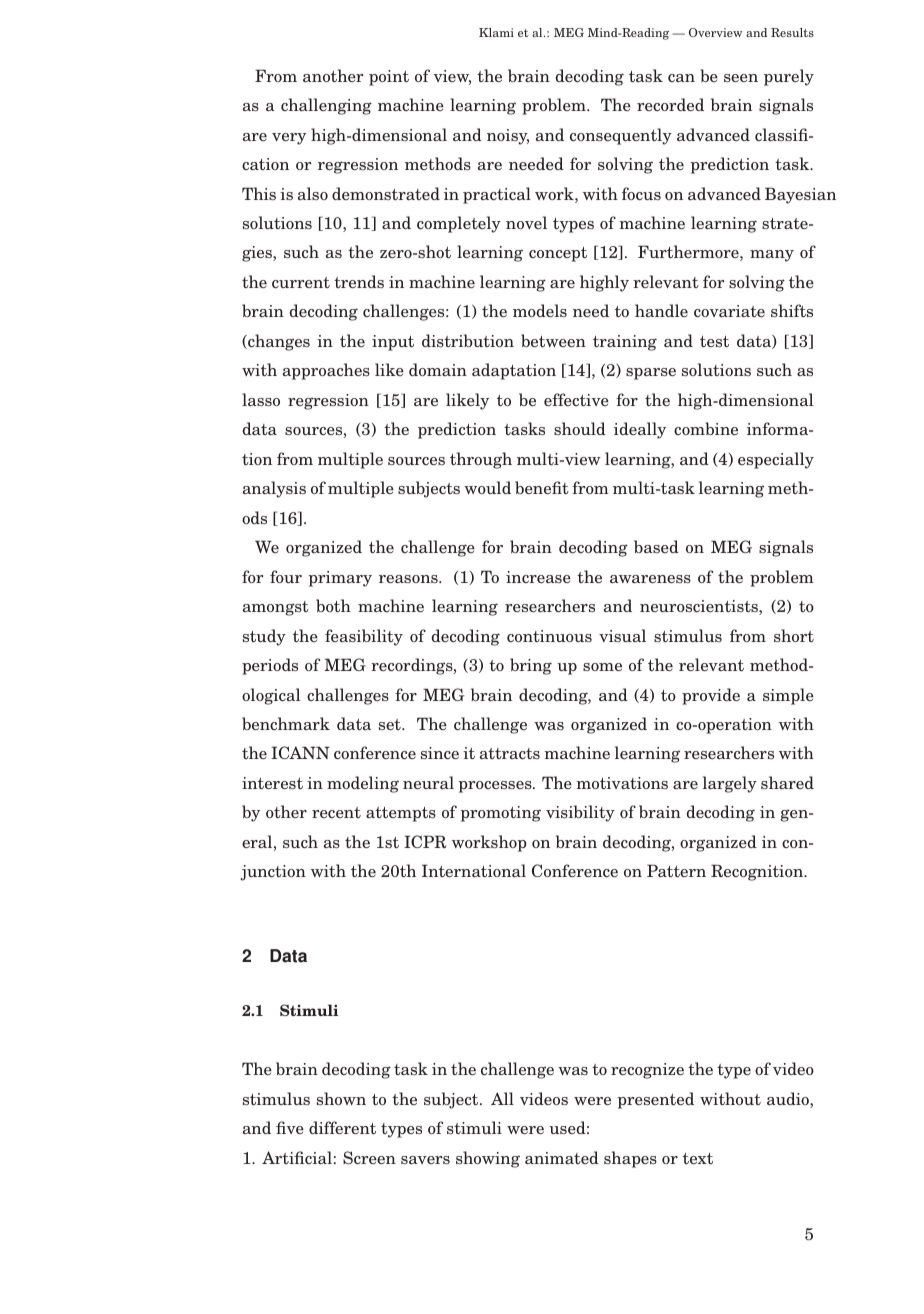 The height and width of the screenshot is (1314, 924). What do you see at coordinates (510, 753) in the screenshot?
I see `attracts` at bounding box center [510, 753].
